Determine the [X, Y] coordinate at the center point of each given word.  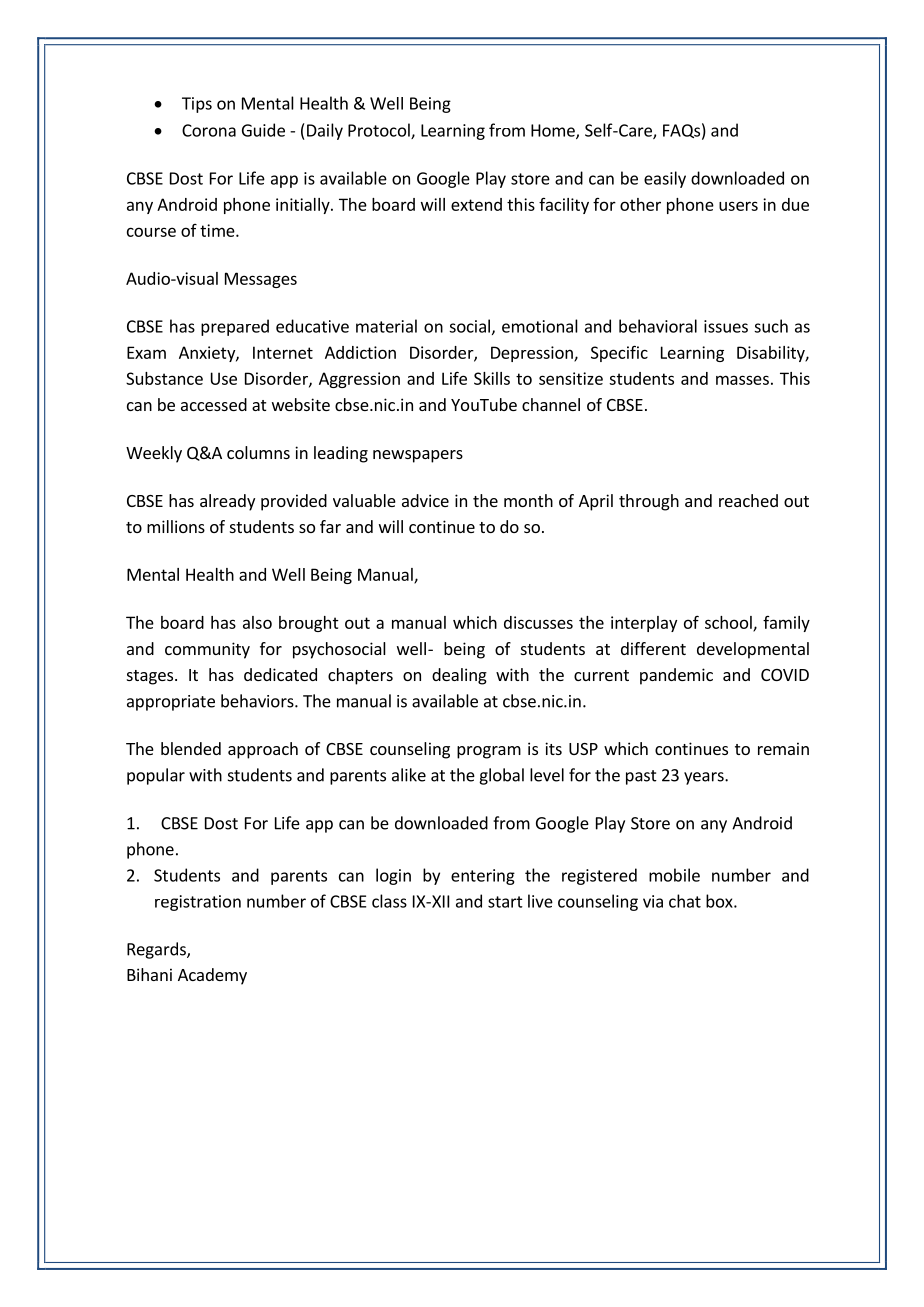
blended [191, 748]
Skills [492, 378]
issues [726, 326]
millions [176, 526]
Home [554, 131]
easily [665, 179]
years [705, 778]
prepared [235, 327]
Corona [209, 130]
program [489, 752]
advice [425, 500]
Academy [212, 976]
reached [748, 500]
